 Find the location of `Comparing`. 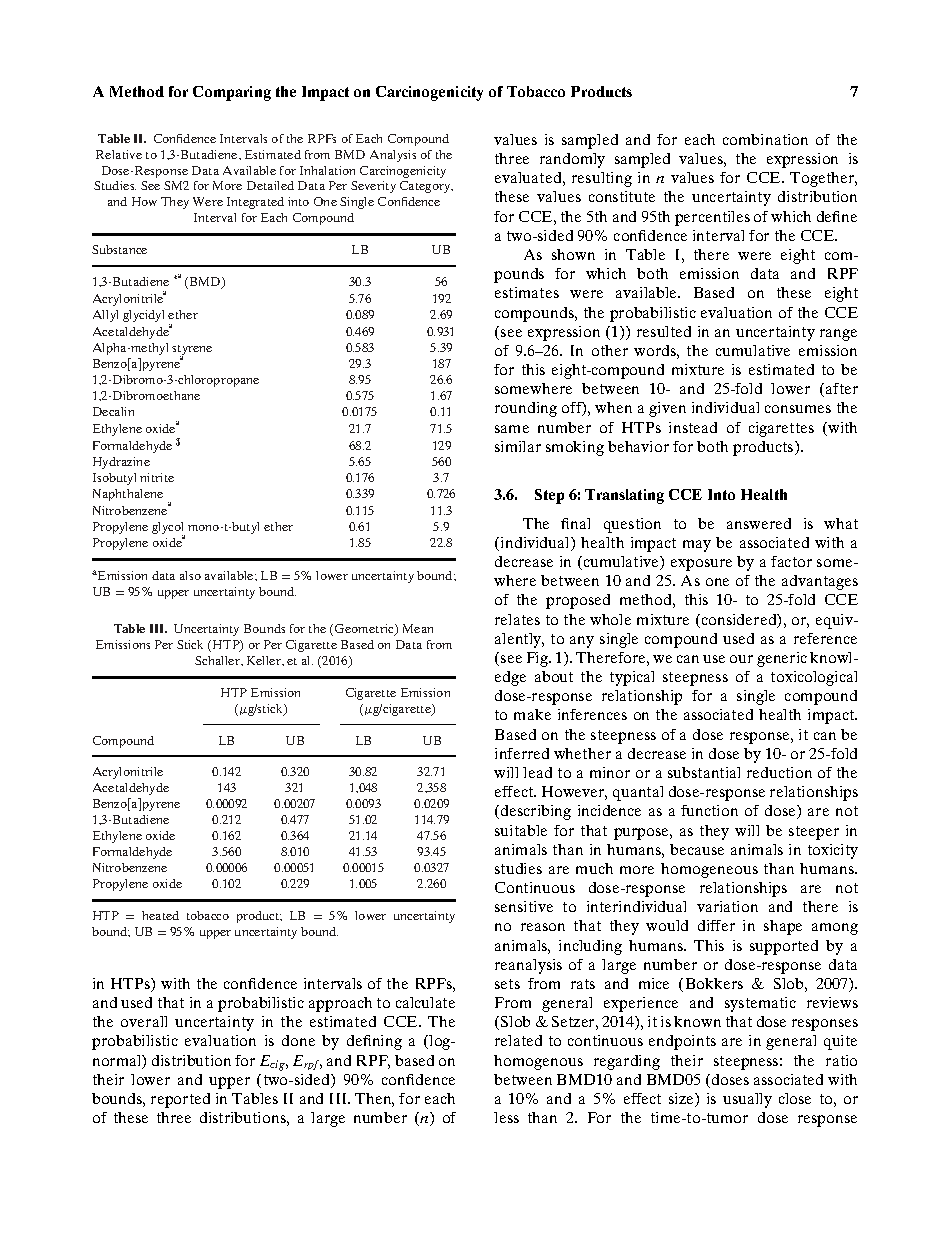

Comparing is located at coordinates (232, 93).
